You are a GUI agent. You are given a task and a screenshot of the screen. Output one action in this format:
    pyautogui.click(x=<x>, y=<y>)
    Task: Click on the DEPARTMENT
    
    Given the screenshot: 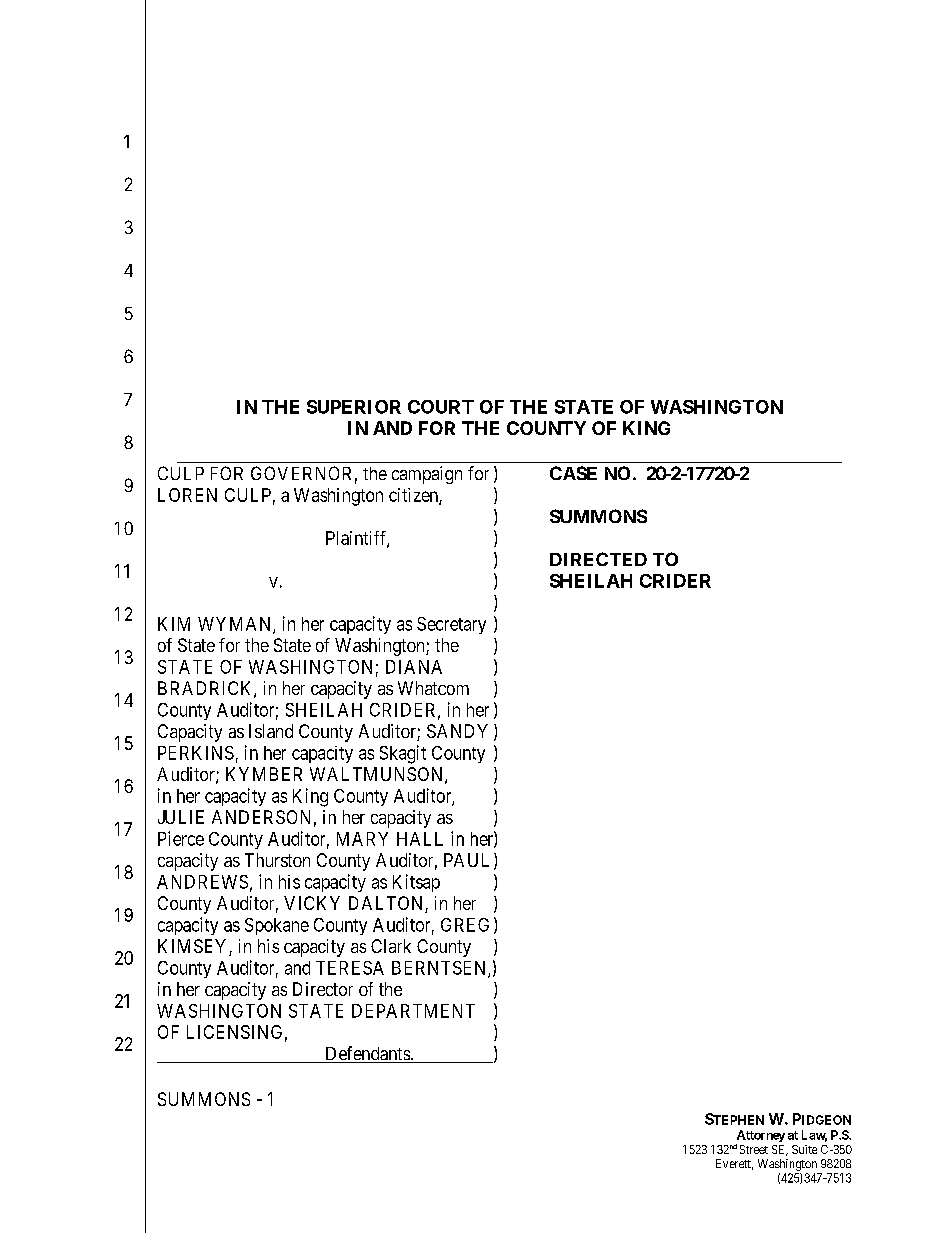 What is the action you would take?
    pyautogui.click(x=413, y=1011)
